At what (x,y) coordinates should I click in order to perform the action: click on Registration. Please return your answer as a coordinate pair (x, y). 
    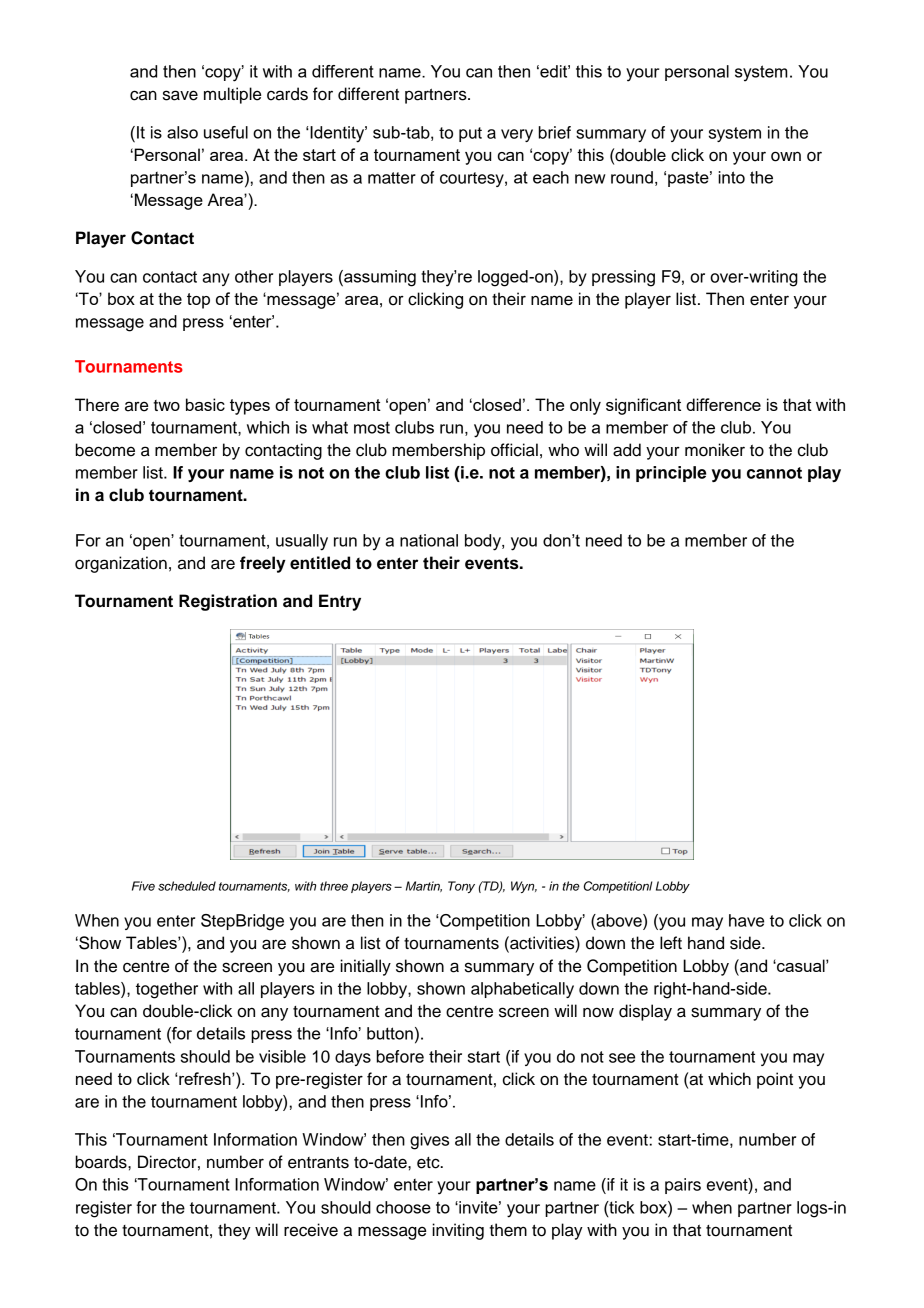
    Looking at the image, I should click on (228, 602).
